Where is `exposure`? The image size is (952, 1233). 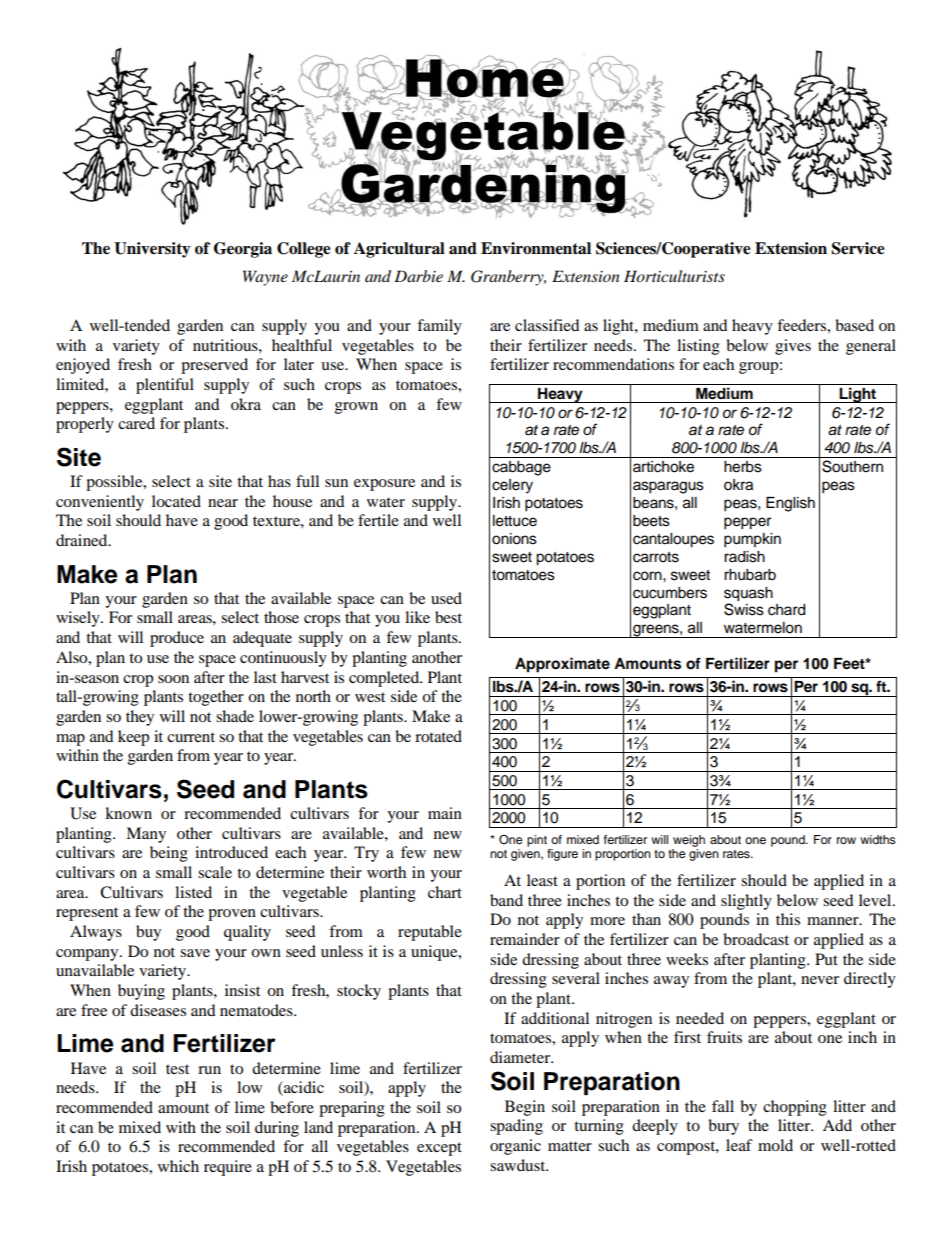
exposure is located at coordinates (384, 485).
